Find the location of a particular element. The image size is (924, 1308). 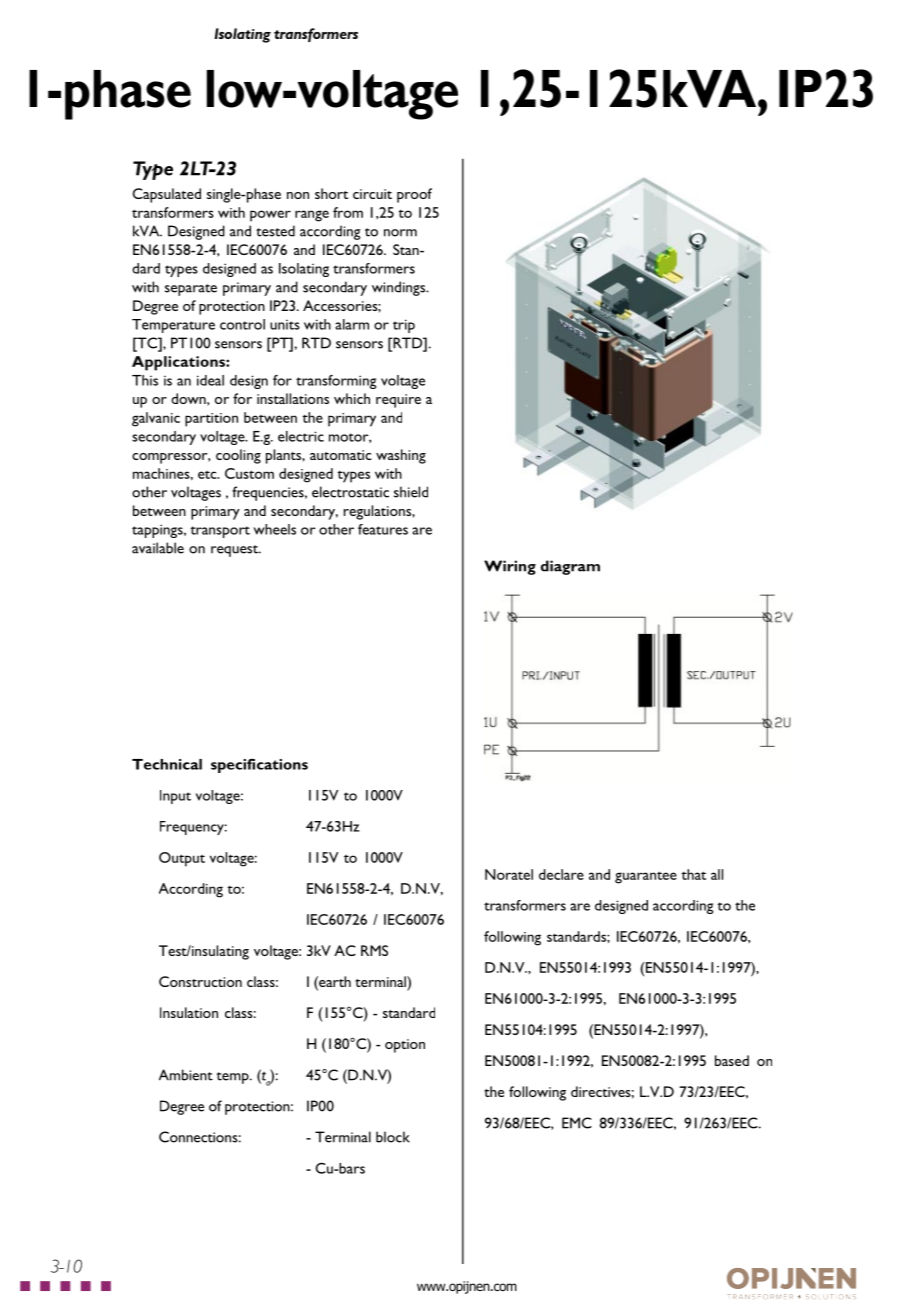

proof is located at coordinates (414, 195).
